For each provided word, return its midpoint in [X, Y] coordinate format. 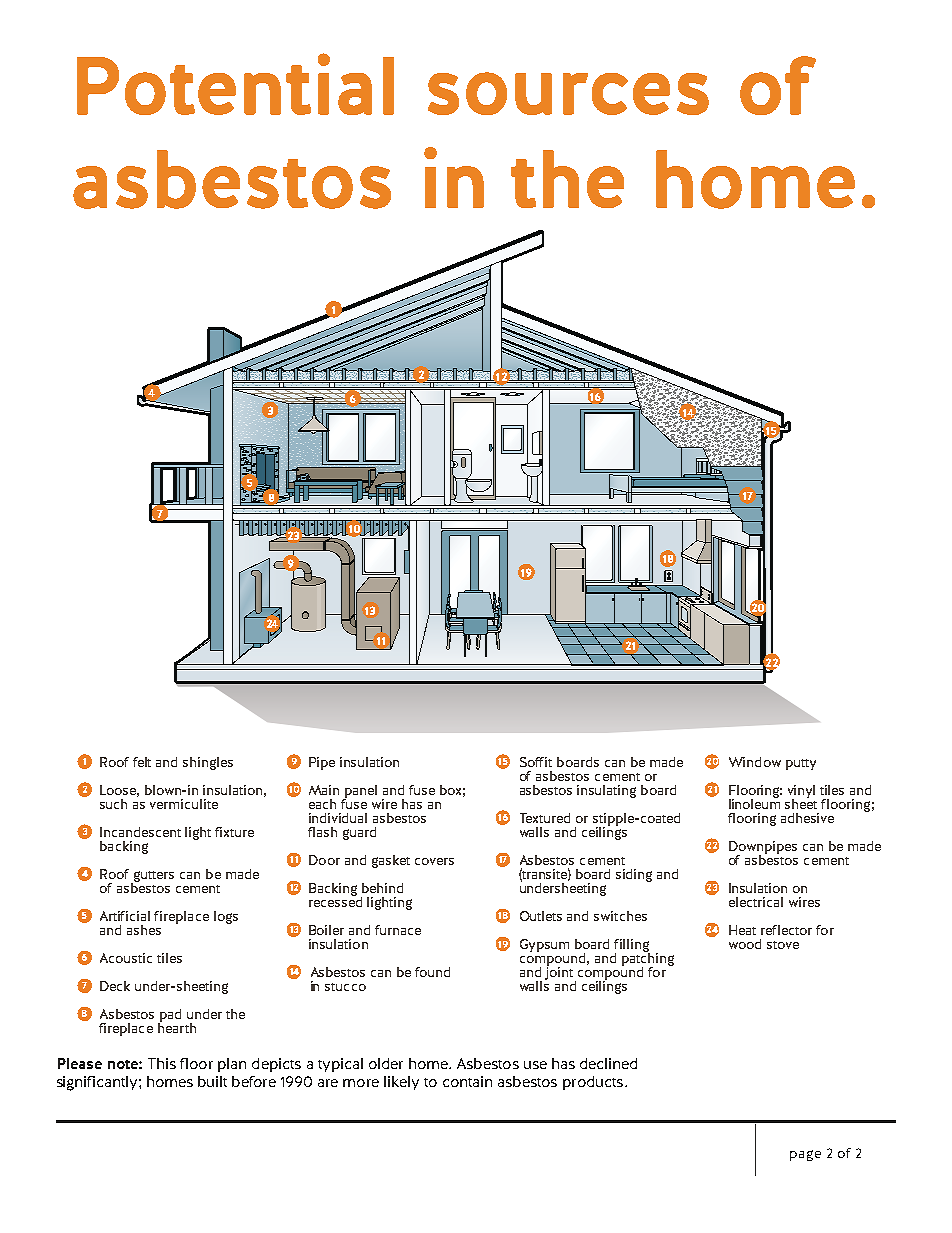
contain [467, 1081]
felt [142, 762]
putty [801, 764]
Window [755, 762]
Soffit [536, 762]
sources [568, 93]
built [212, 1081]
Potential [235, 84]
